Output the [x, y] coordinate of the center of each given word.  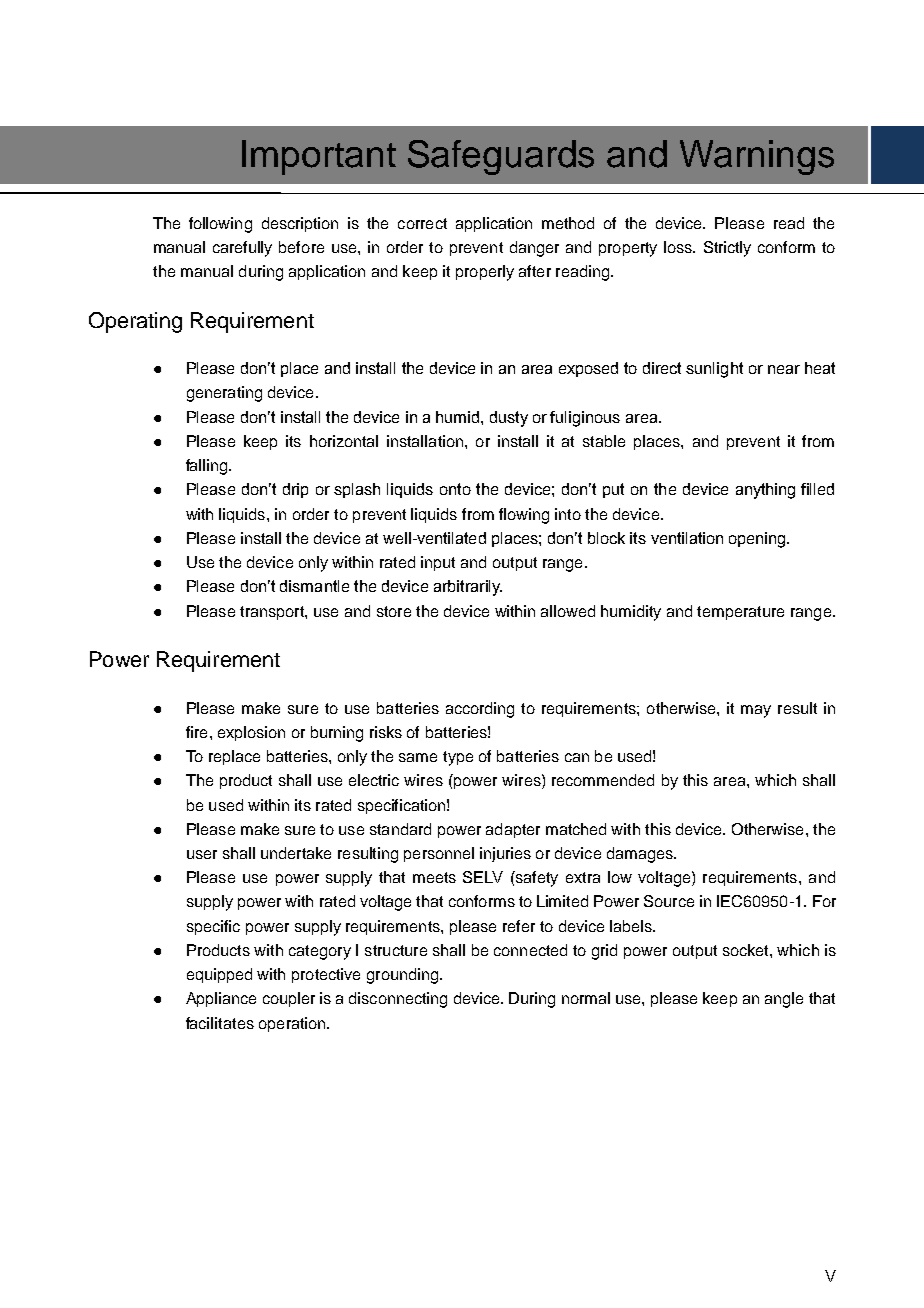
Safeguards [501, 157]
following [220, 225]
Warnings [757, 157]
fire [196, 732]
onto [455, 489]
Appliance [221, 999]
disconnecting [398, 1000]
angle [784, 1000]
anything [765, 491]
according [480, 710]
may [756, 711]
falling [208, 467]
